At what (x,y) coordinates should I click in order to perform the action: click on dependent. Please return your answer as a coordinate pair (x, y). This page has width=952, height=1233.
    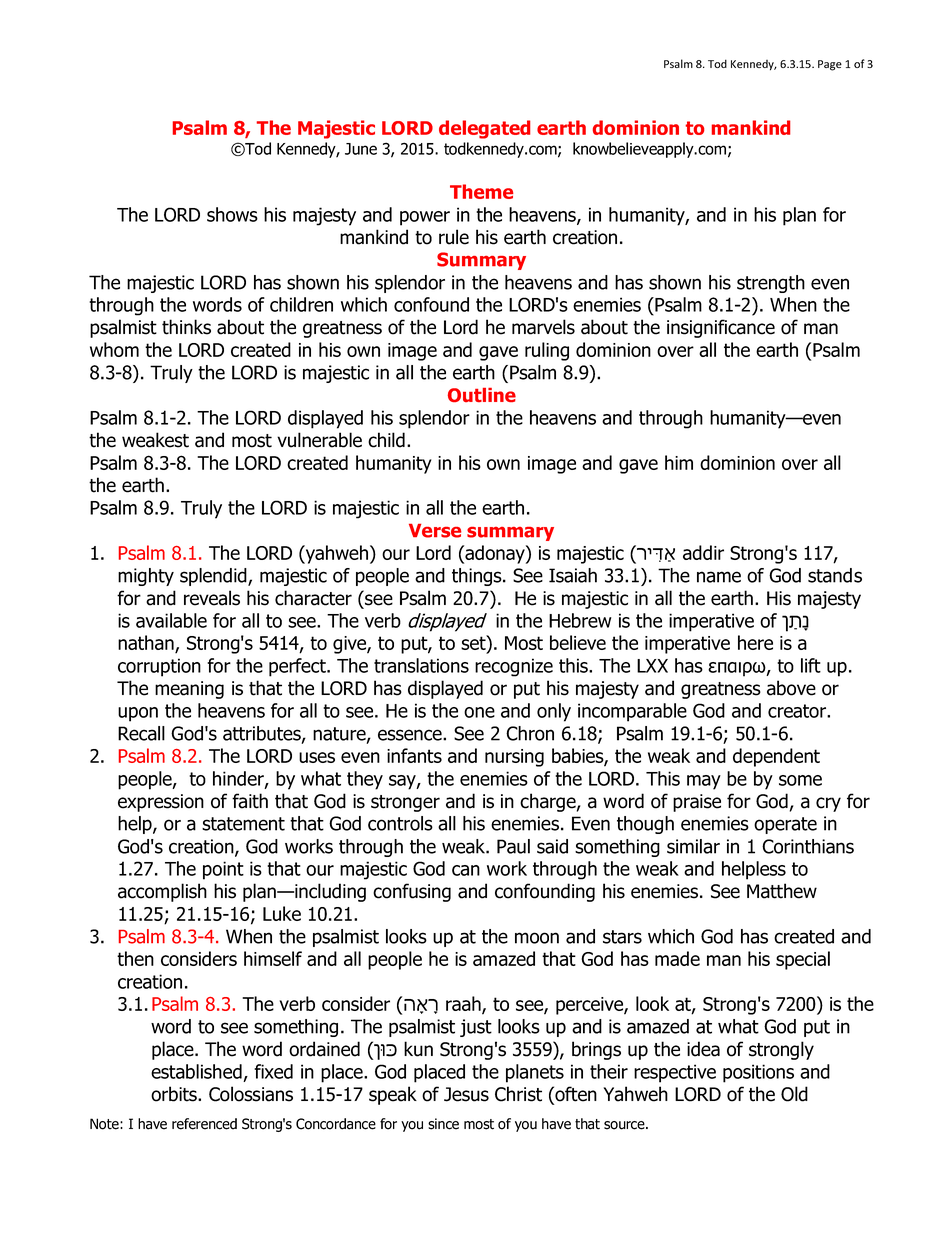
    Looking at the image, I should click on (776, 757).
